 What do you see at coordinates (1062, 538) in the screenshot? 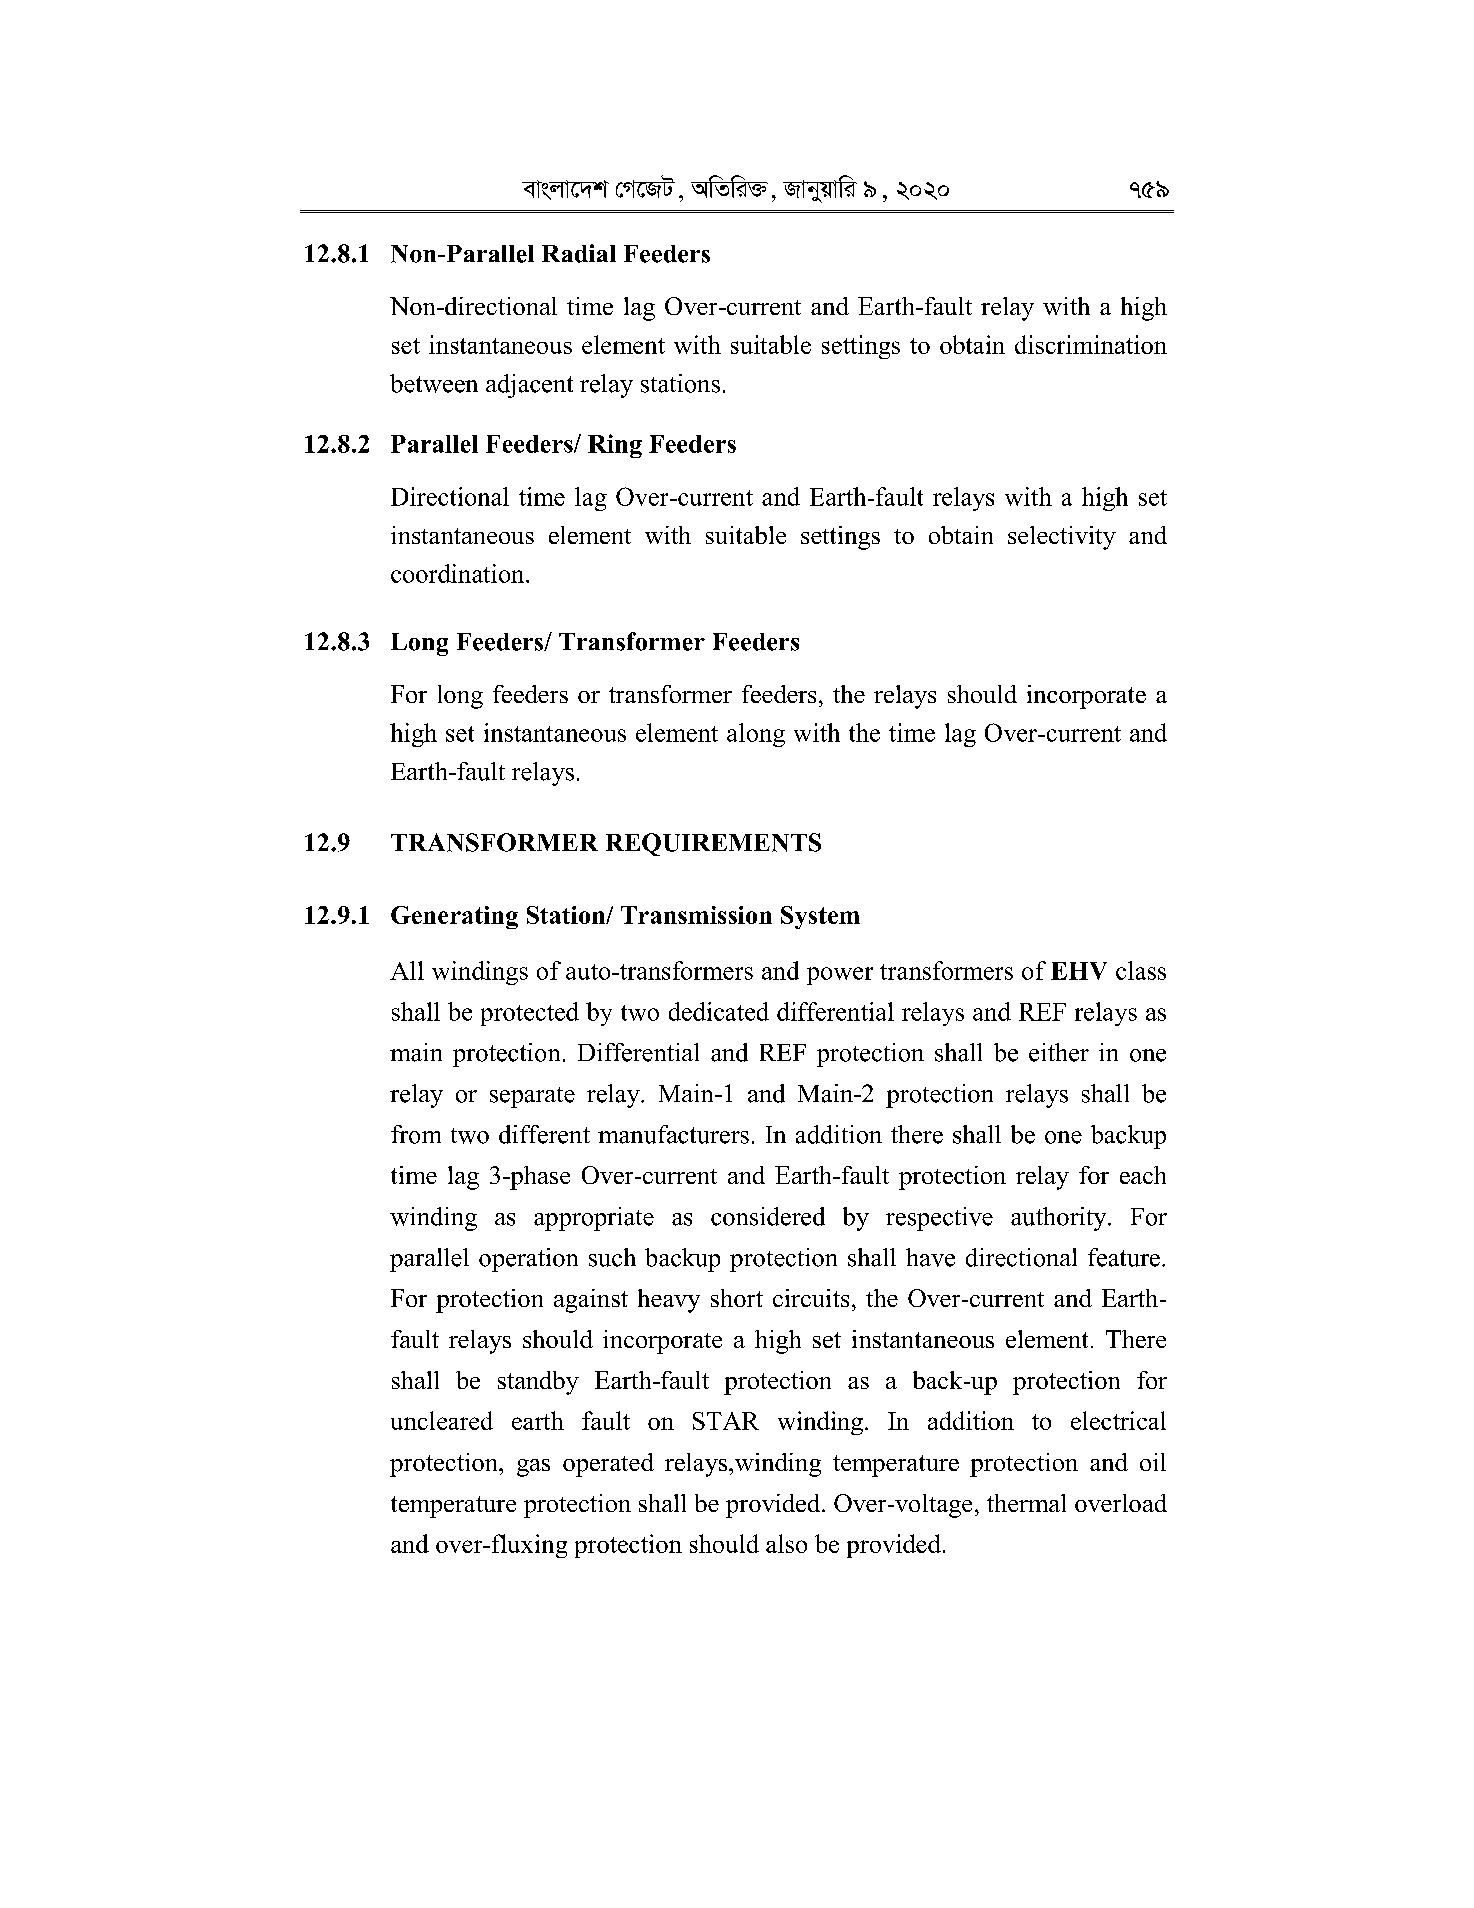
I see `selectivity` at bounding box center [1062, 538].
